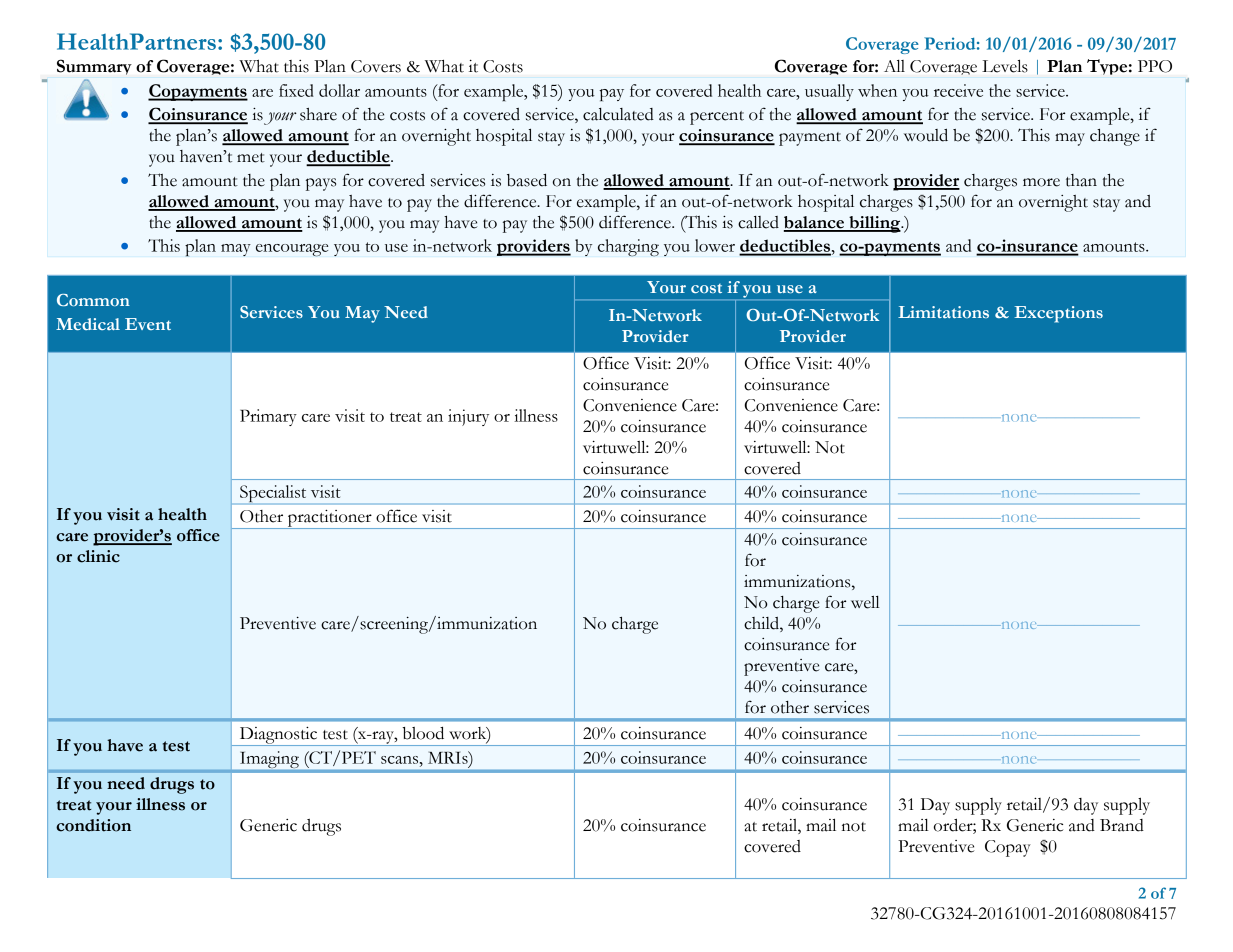  I want to click on Levels, so click(1005, 66).
